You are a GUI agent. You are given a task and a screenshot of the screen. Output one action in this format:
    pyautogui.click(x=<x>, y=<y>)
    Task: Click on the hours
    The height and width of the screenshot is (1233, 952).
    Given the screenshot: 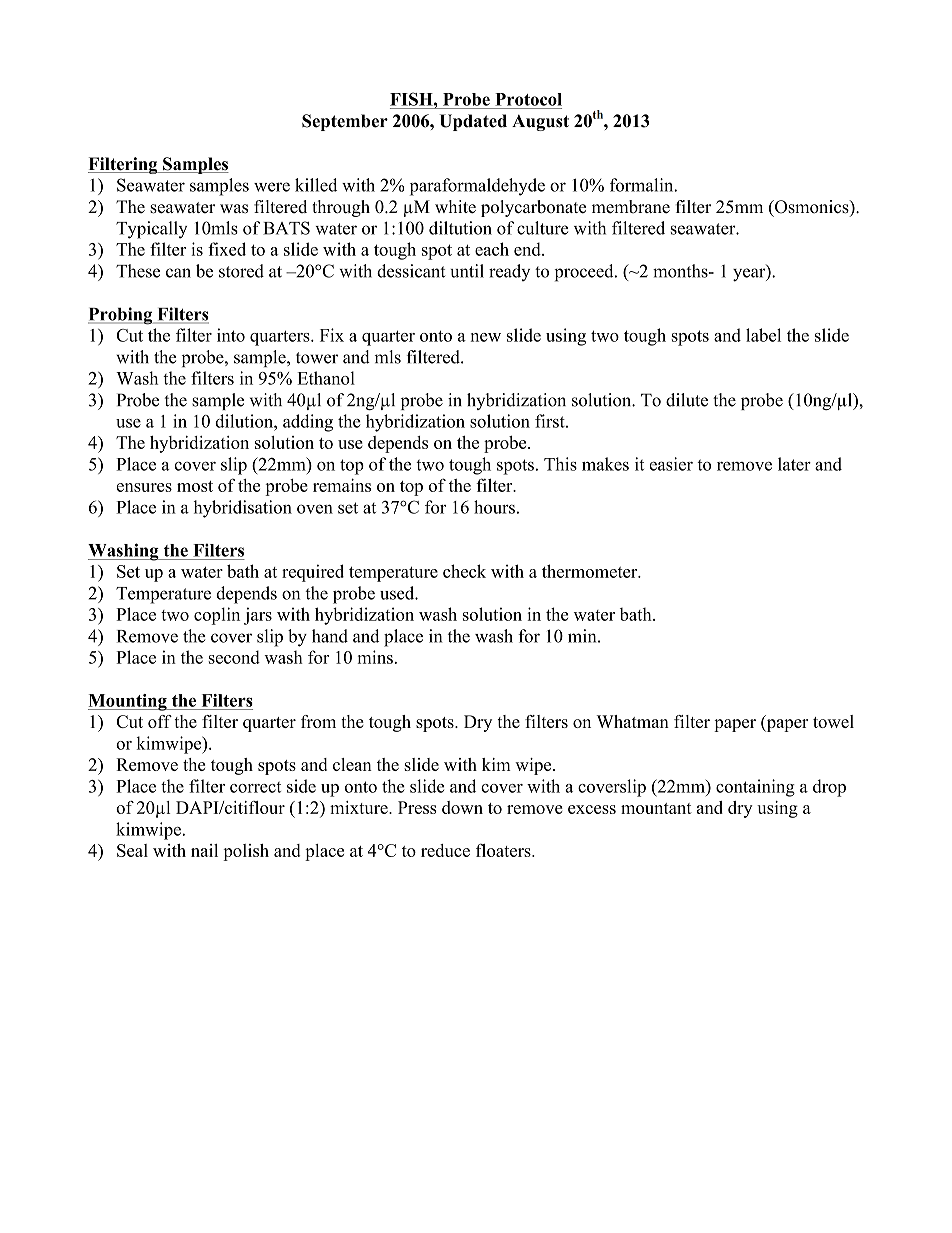 What is the action you would take?
    pyautogui.click(x=494, y=507)
